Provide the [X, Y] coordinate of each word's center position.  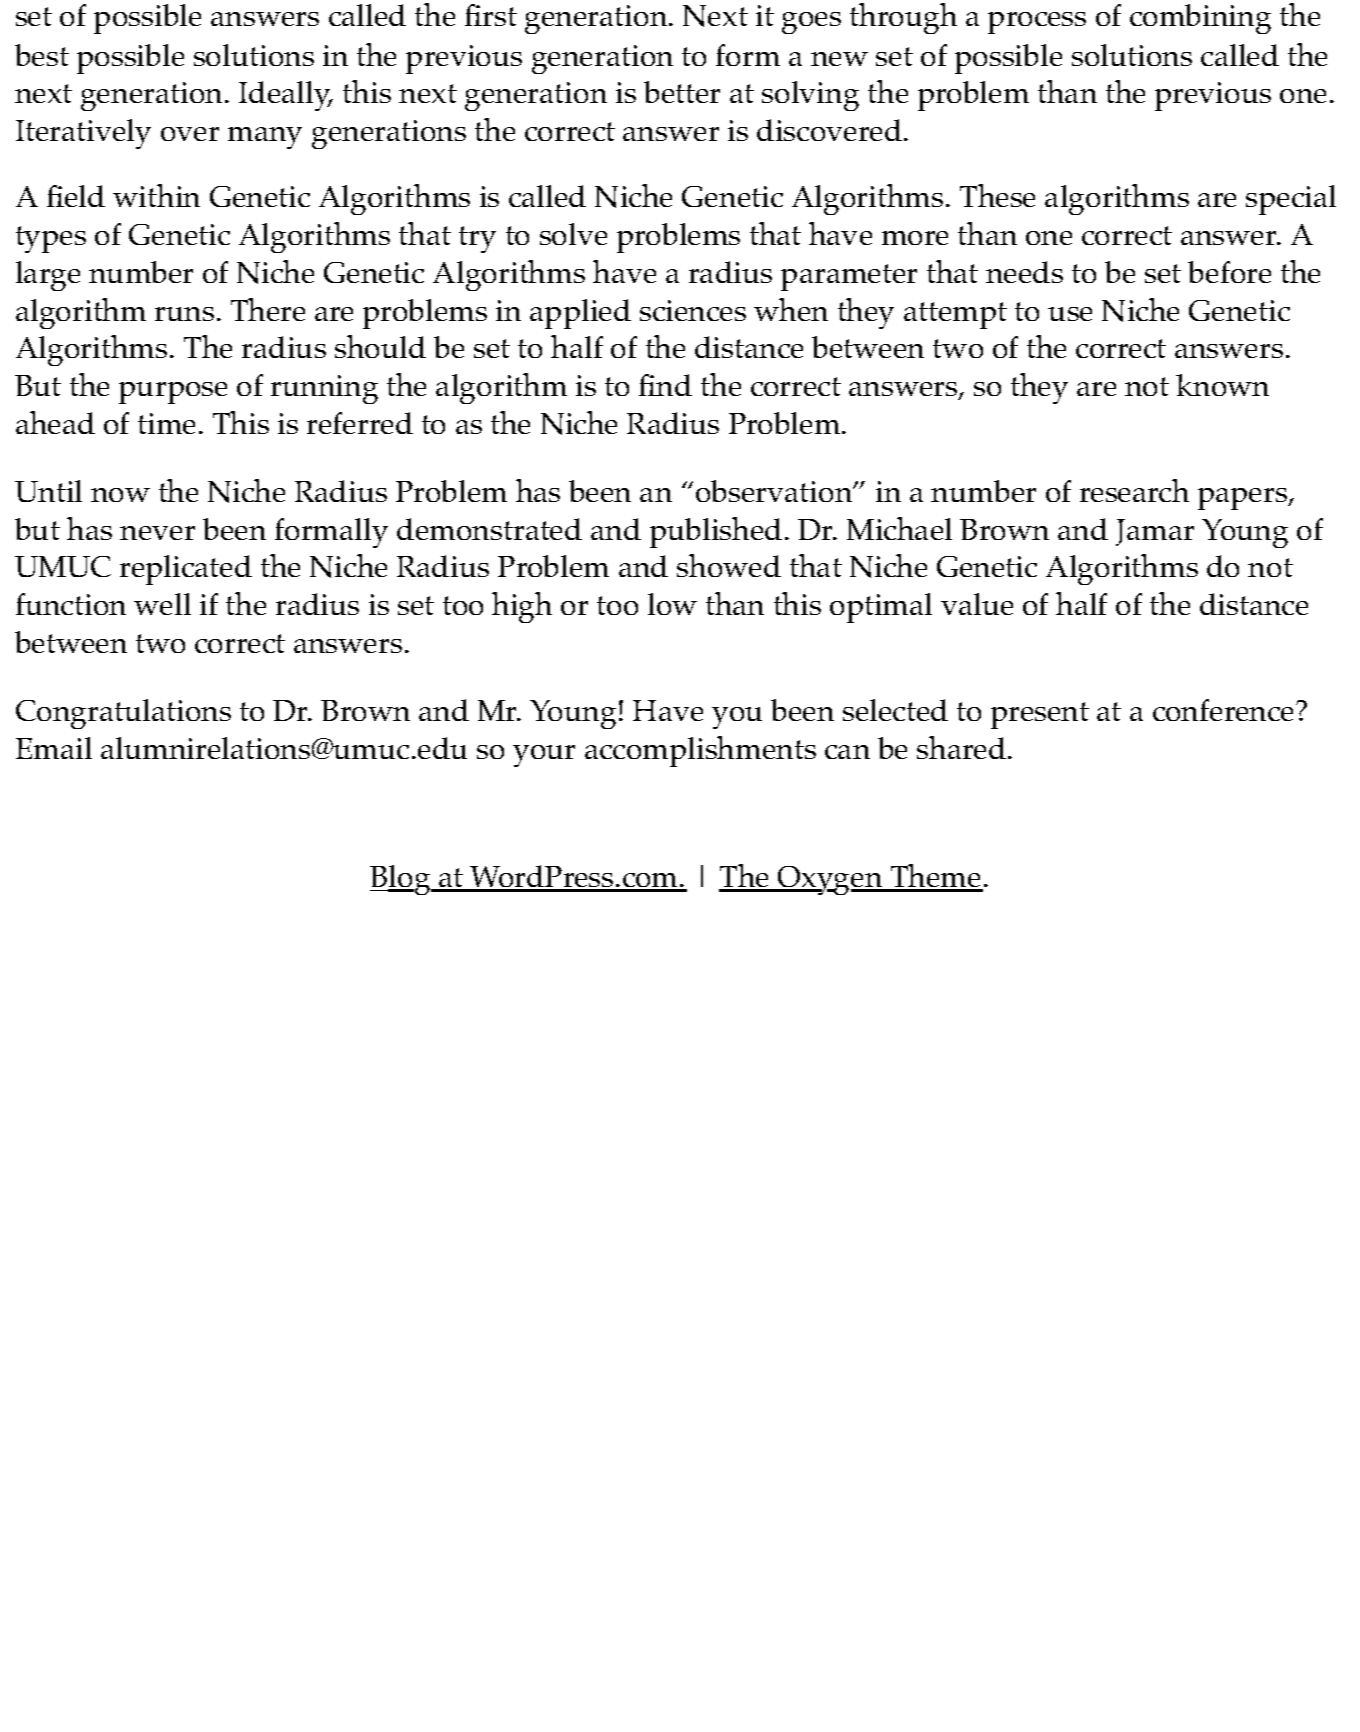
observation [775, 491]
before [1229, 272]
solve [573, 234]
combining [1200, 19]
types [51, 239]
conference [1225, 710]
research [1134, 490]
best [42, 55]
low [672, 604]
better [682, 92]
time [166, 423]
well [162, 604]
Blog [401, 880]
